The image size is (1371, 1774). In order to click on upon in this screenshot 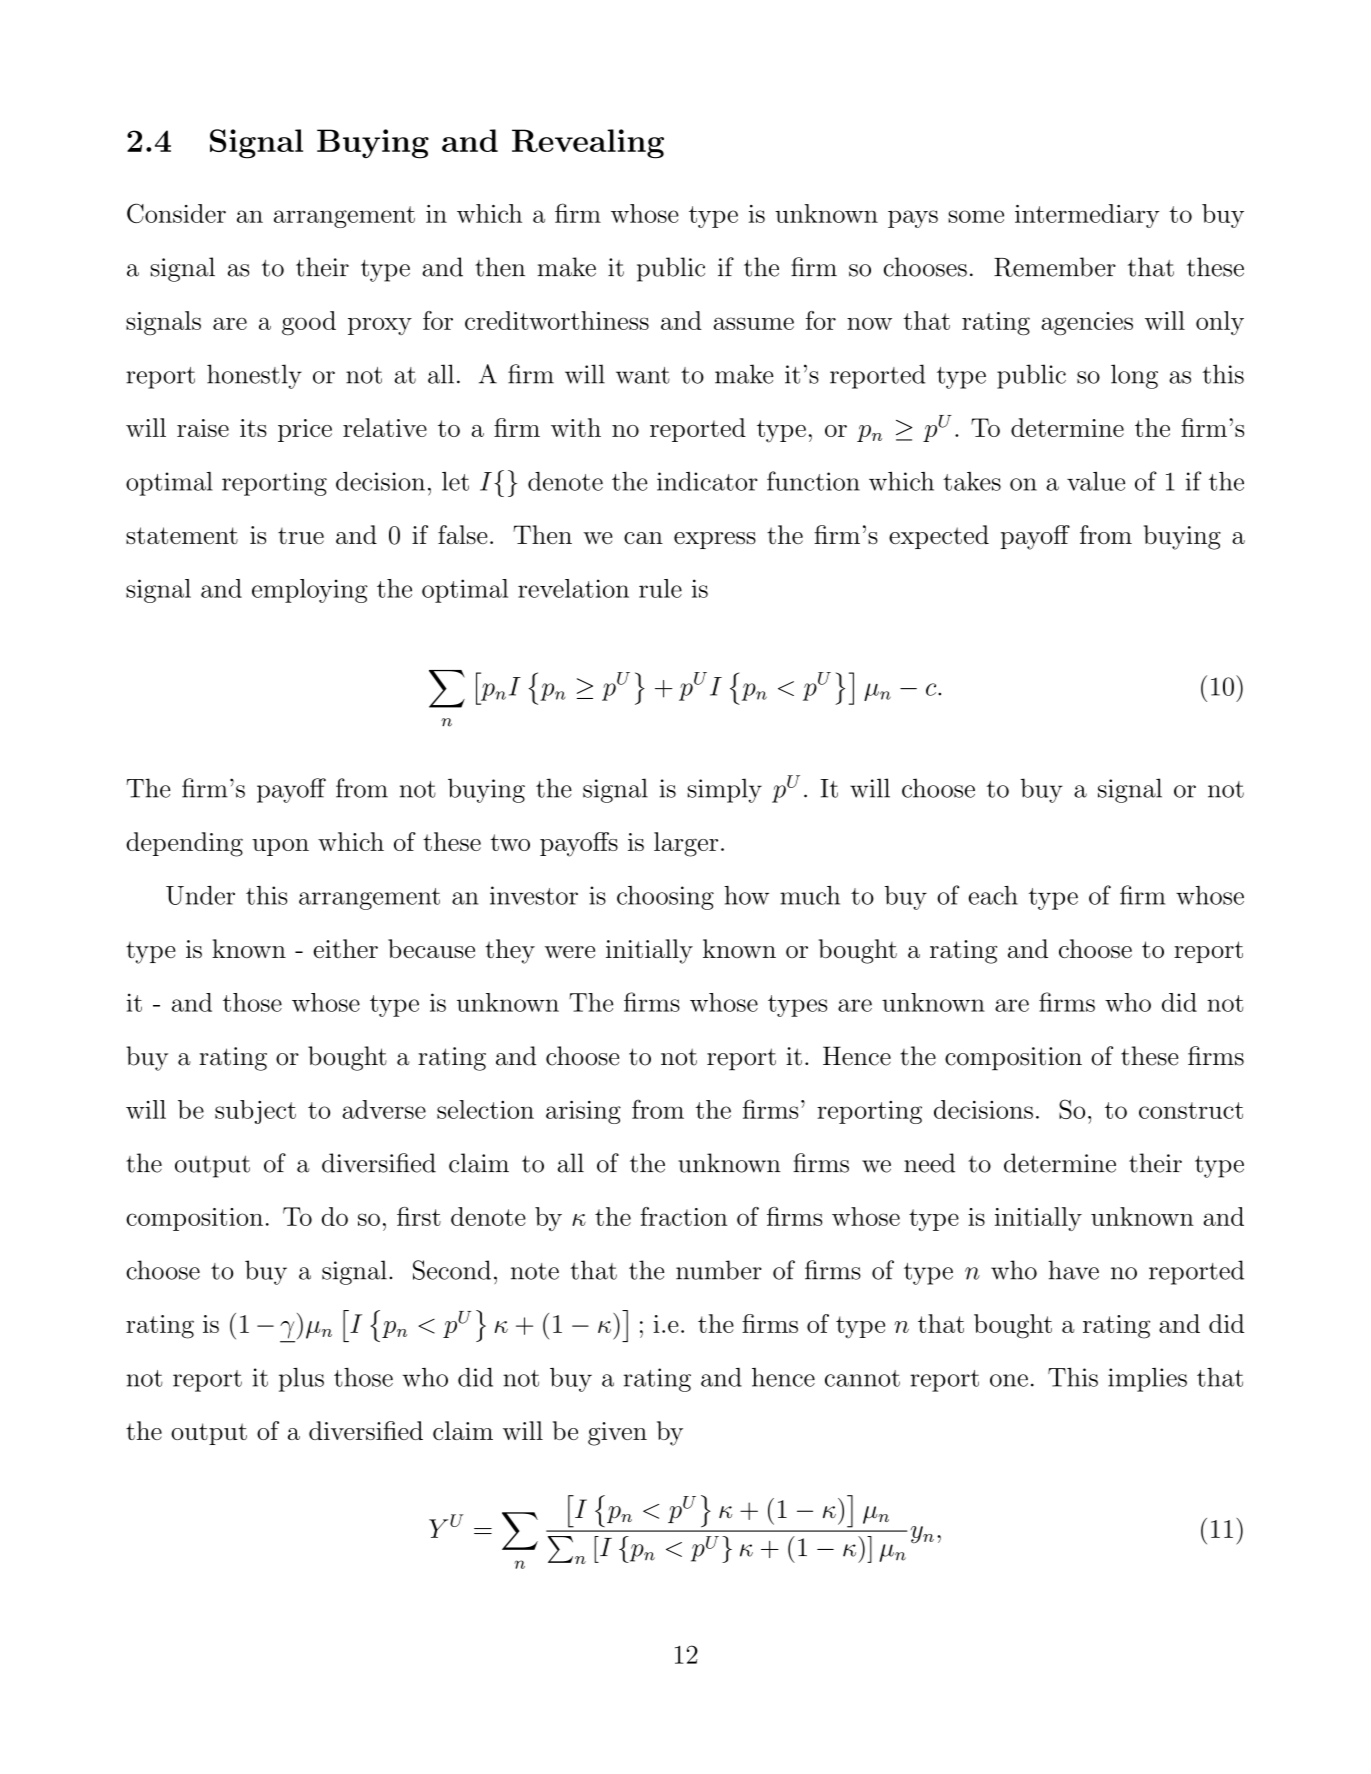, I will do `click(280, 847)`.
